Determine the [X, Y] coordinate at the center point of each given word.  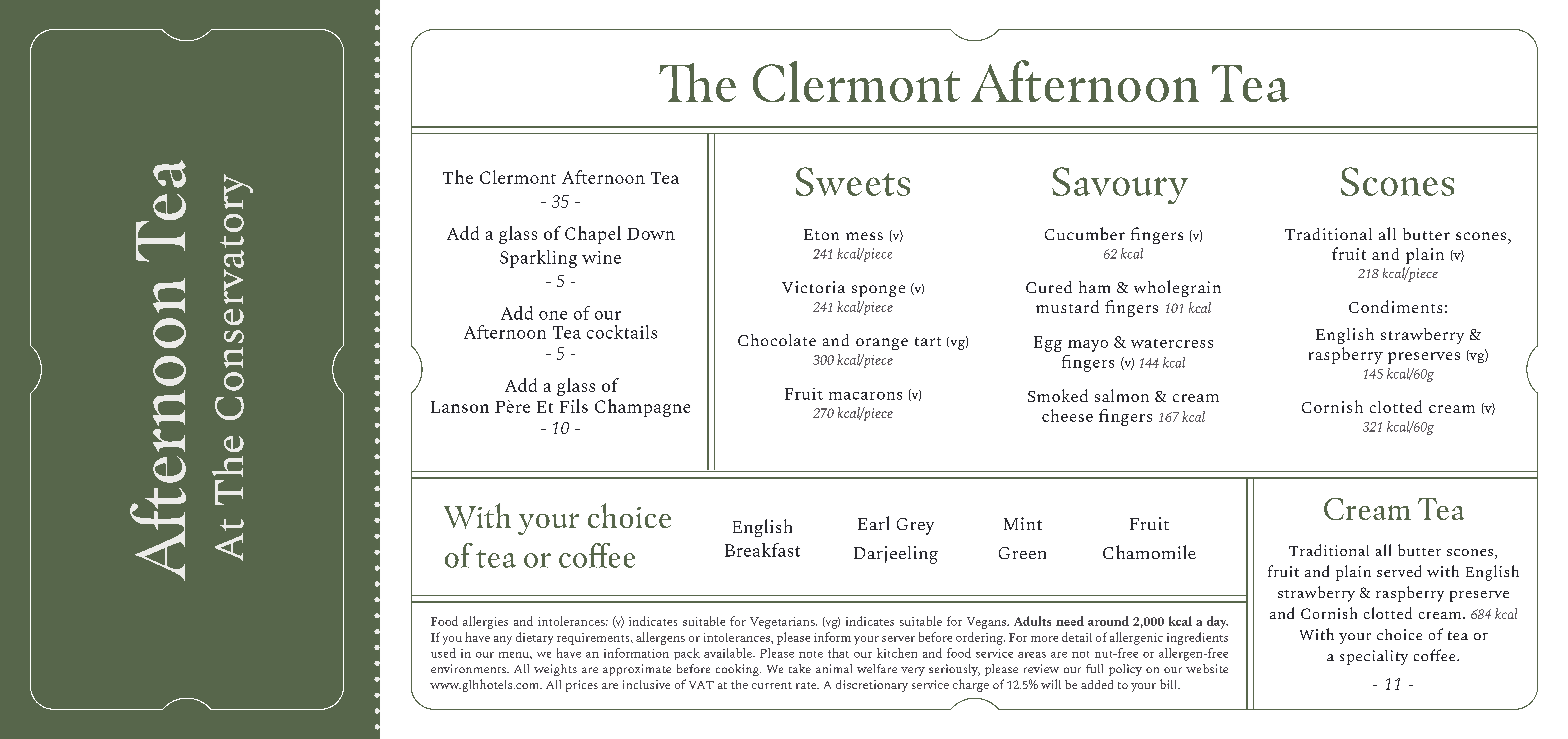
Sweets [853, 181]
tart [928, 341]
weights [555, 670]
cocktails [622, 332]
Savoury [1120, 185]
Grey [915, 526]
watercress [1172, 343]
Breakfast [762, 550]
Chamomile [1149, 552]
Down [651, 234]
